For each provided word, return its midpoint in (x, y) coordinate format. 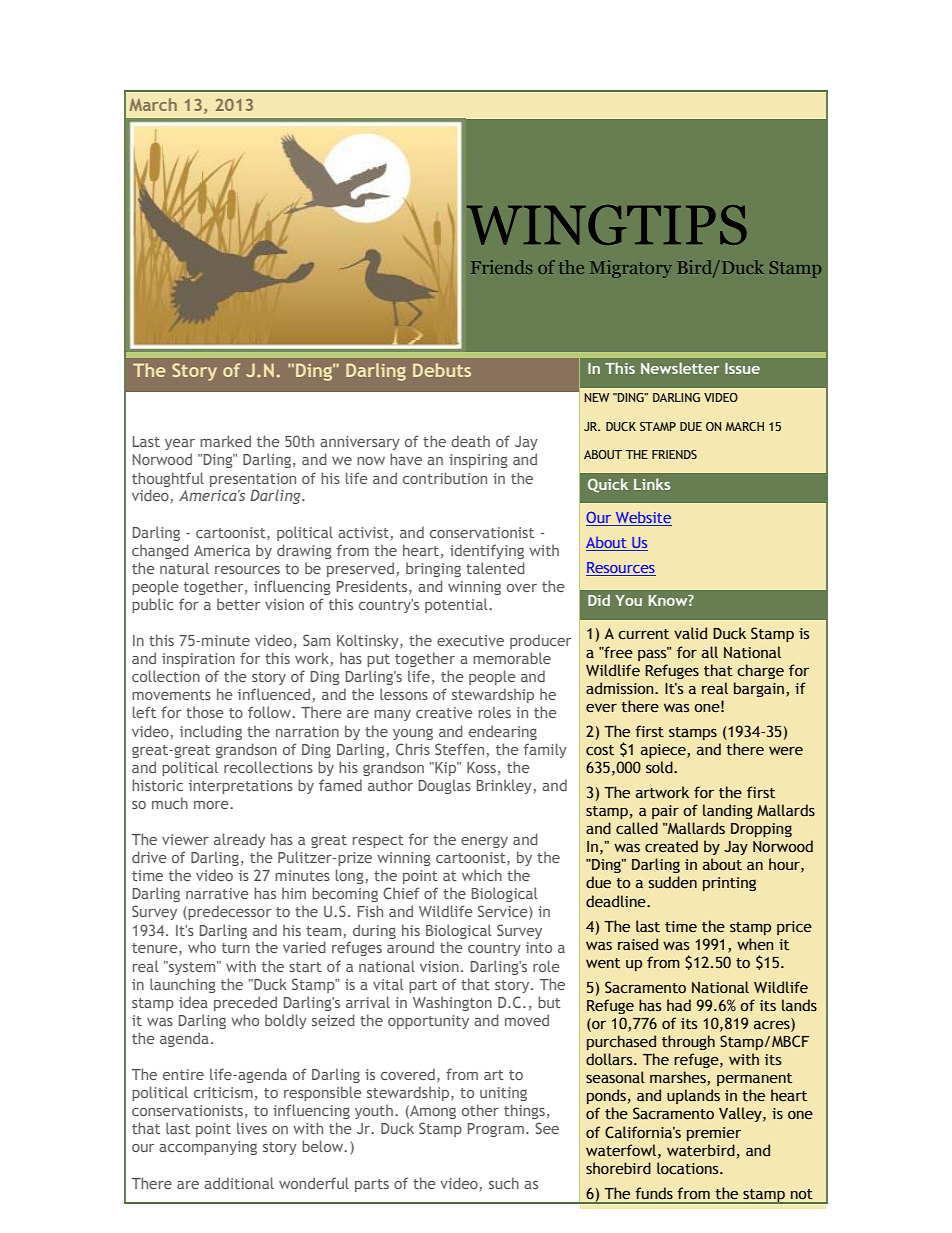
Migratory (631, 269)
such (504, 1183)
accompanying (208, 1148)
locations (689, 1168)
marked (225, 441)
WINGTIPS (607, 225)
